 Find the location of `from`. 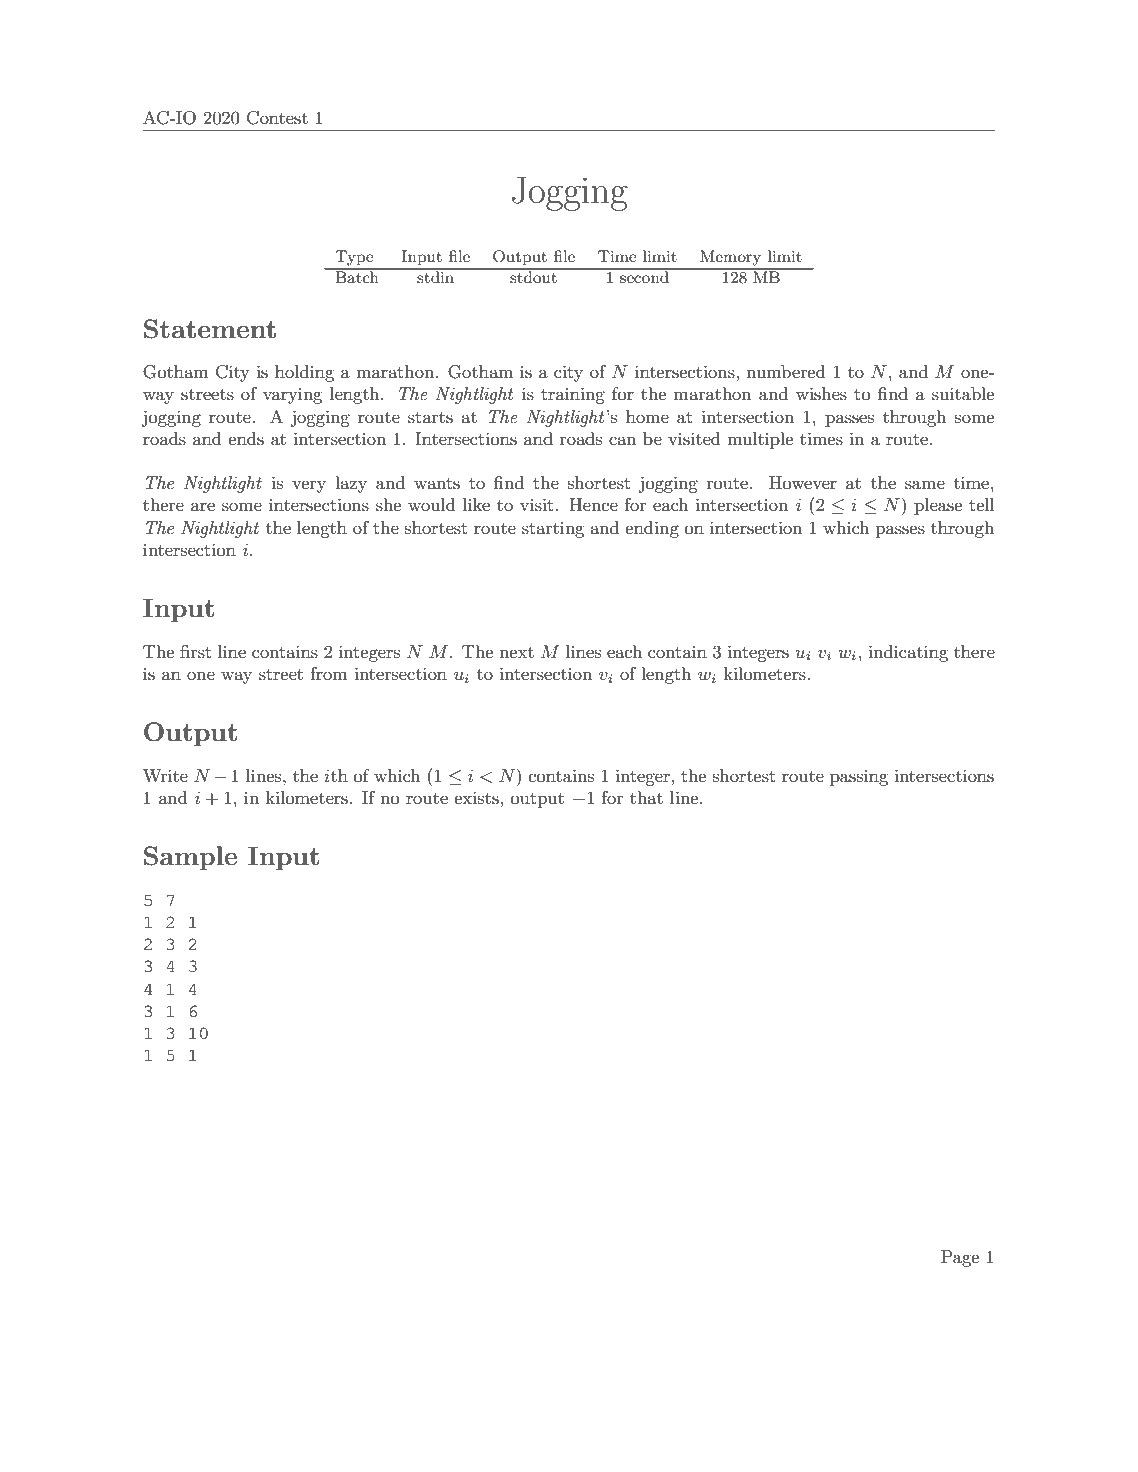

from is located at coordinates (329, 673).
